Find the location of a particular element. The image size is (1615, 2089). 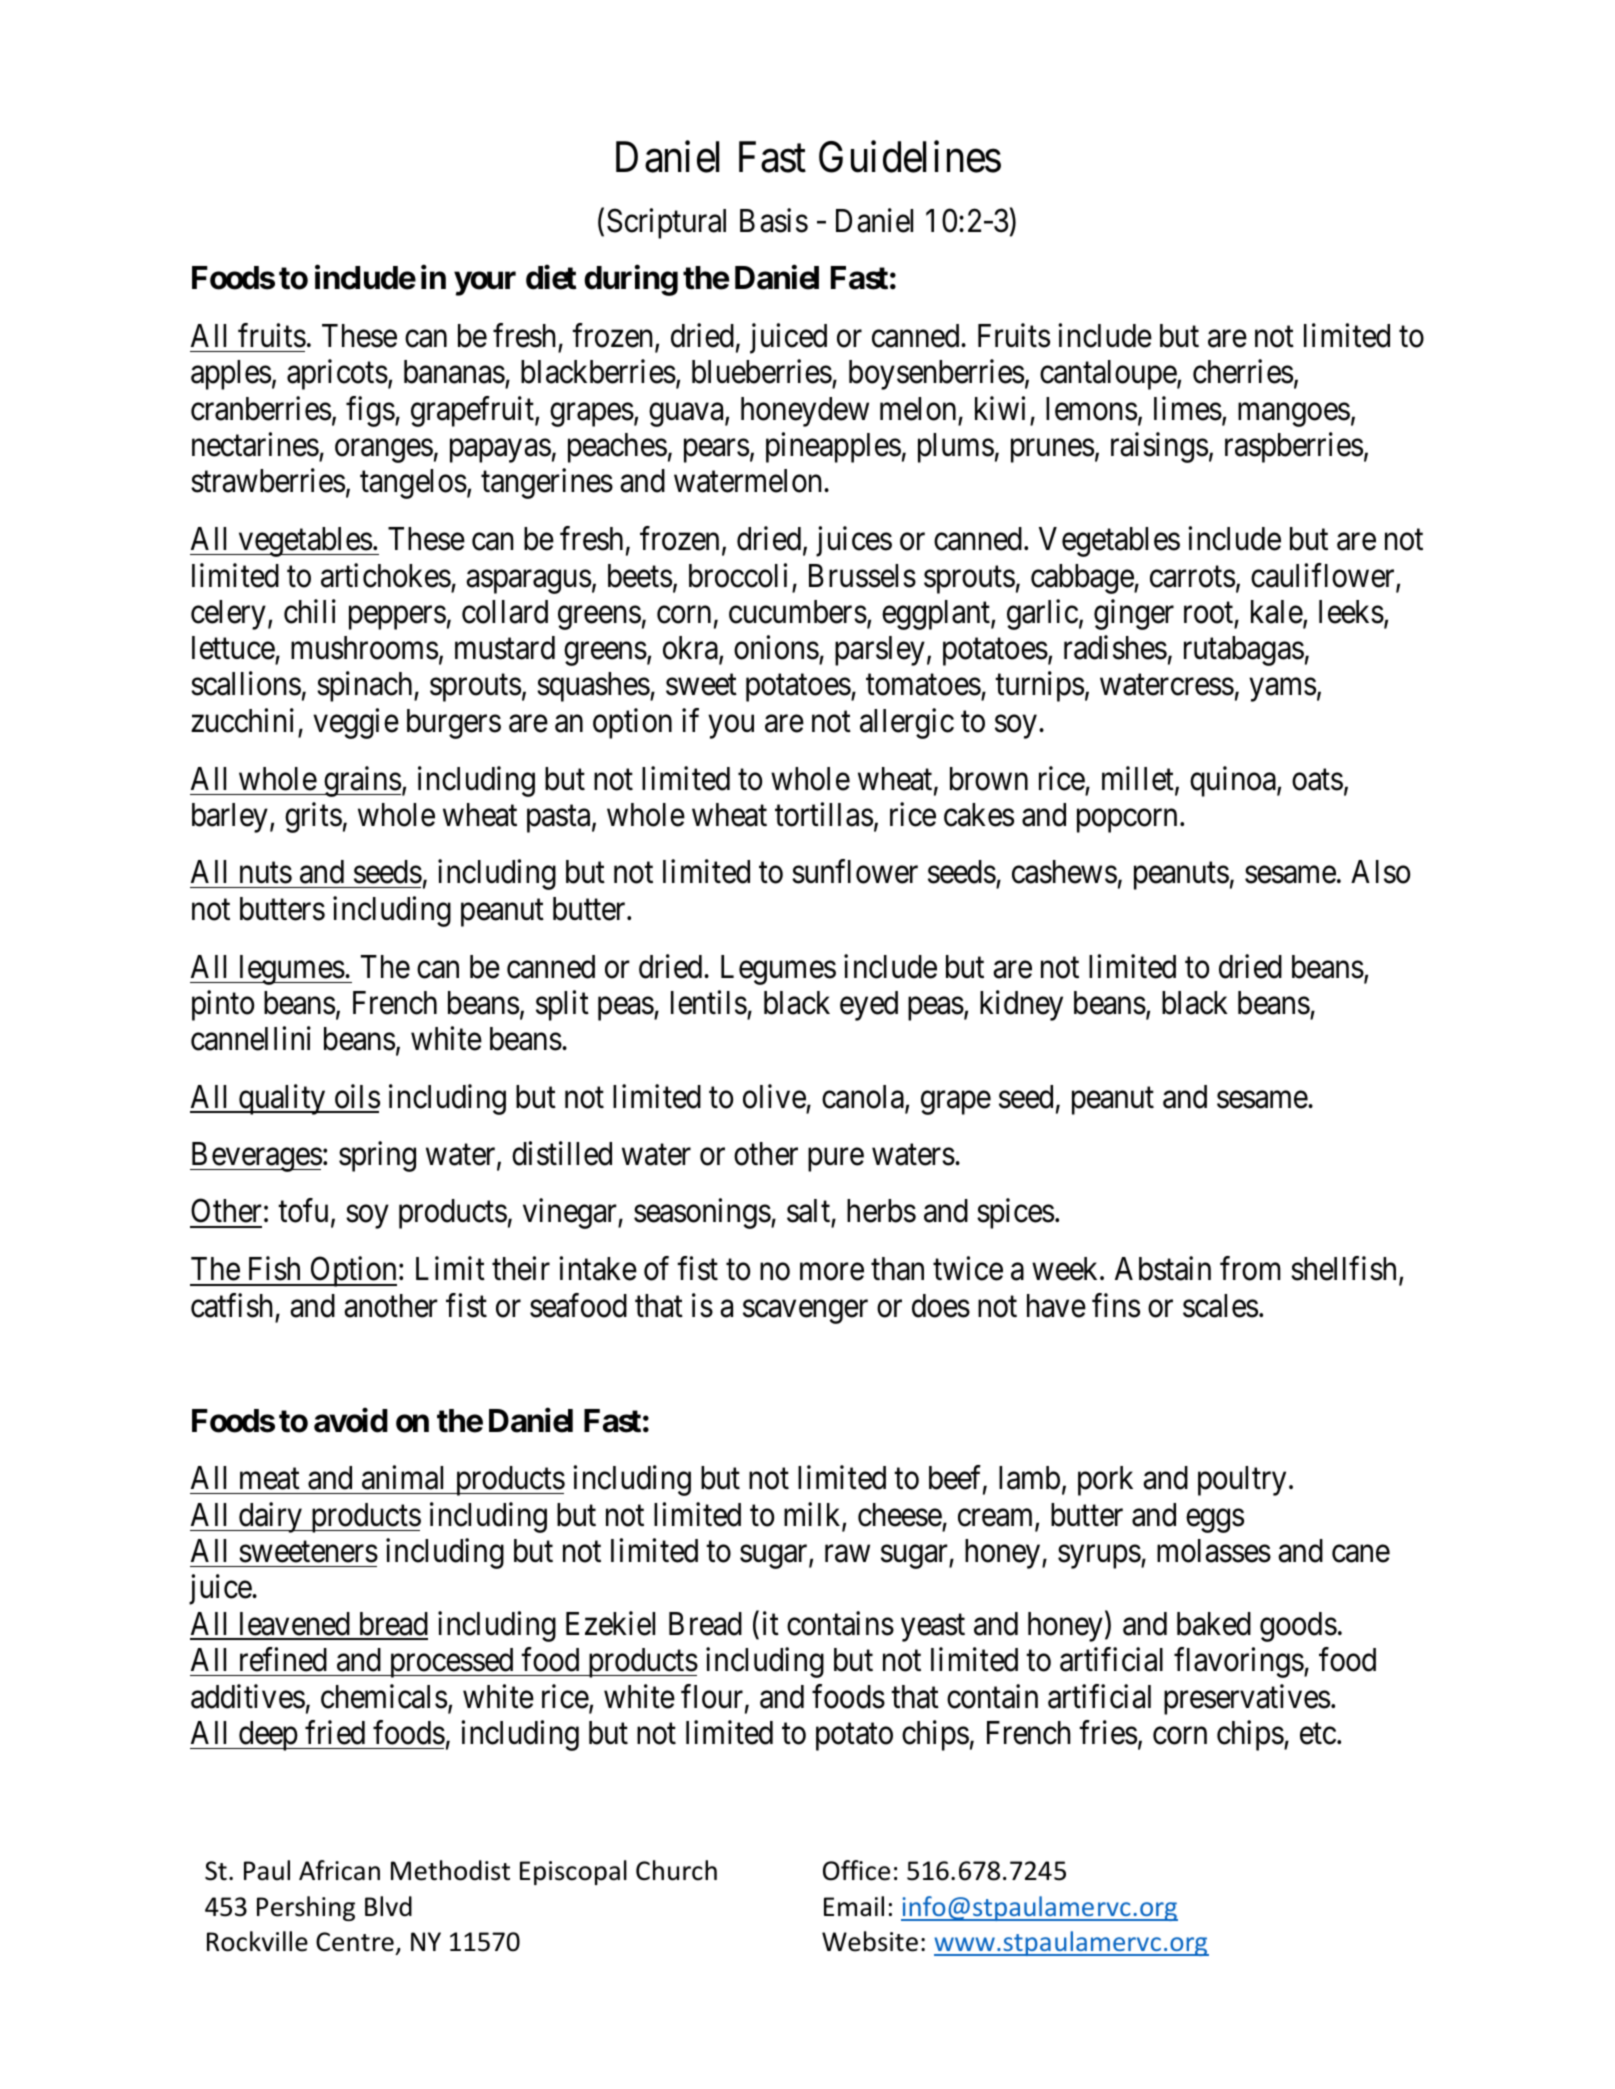

Brussels is located at coordinates (862, 576).
